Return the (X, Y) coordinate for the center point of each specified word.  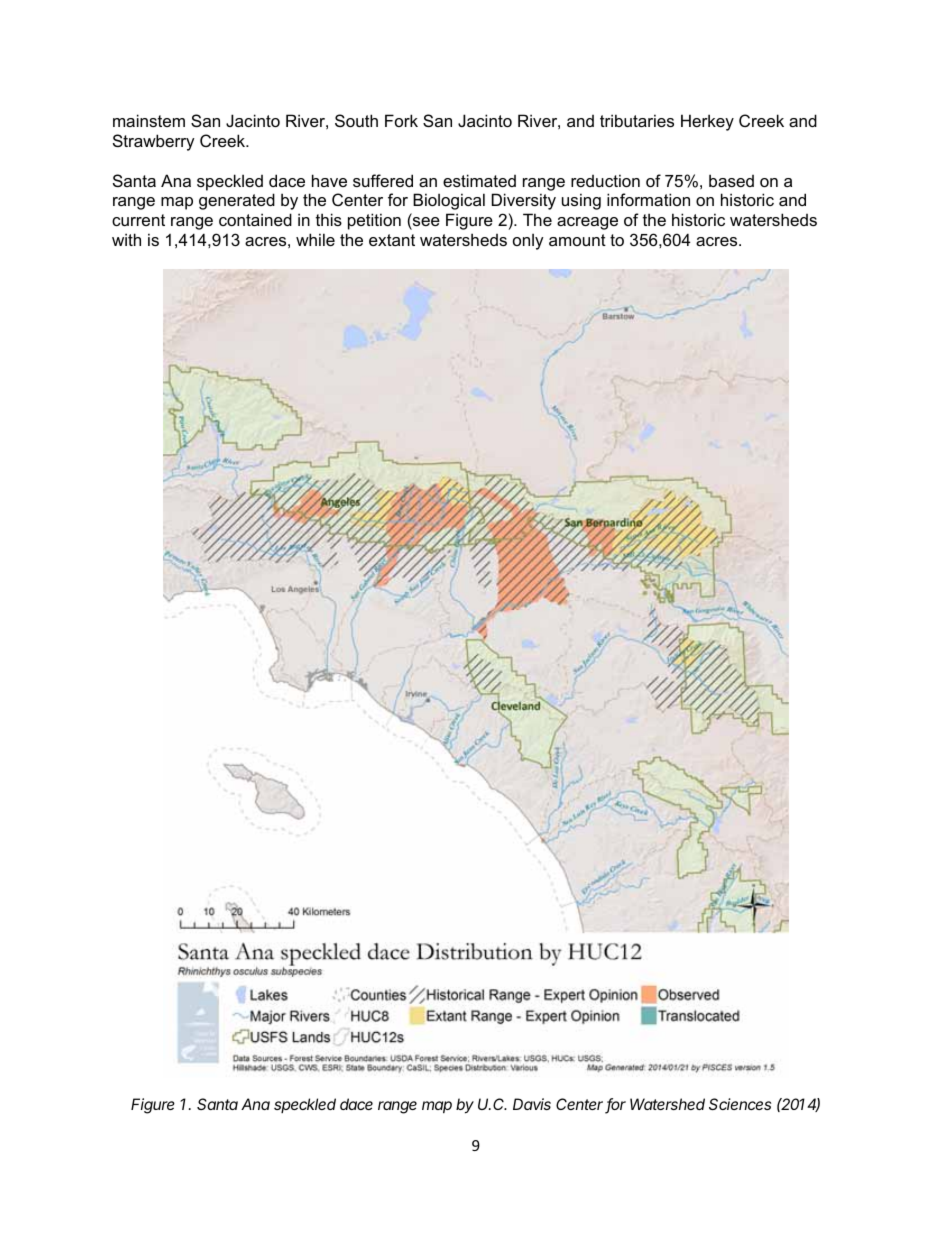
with (126, 239)
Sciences (740, 1104)
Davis (532, 1104)
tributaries (637, 120)
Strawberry (154, 142)
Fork (401, 120)
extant (392, 240)
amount (577, 240)
